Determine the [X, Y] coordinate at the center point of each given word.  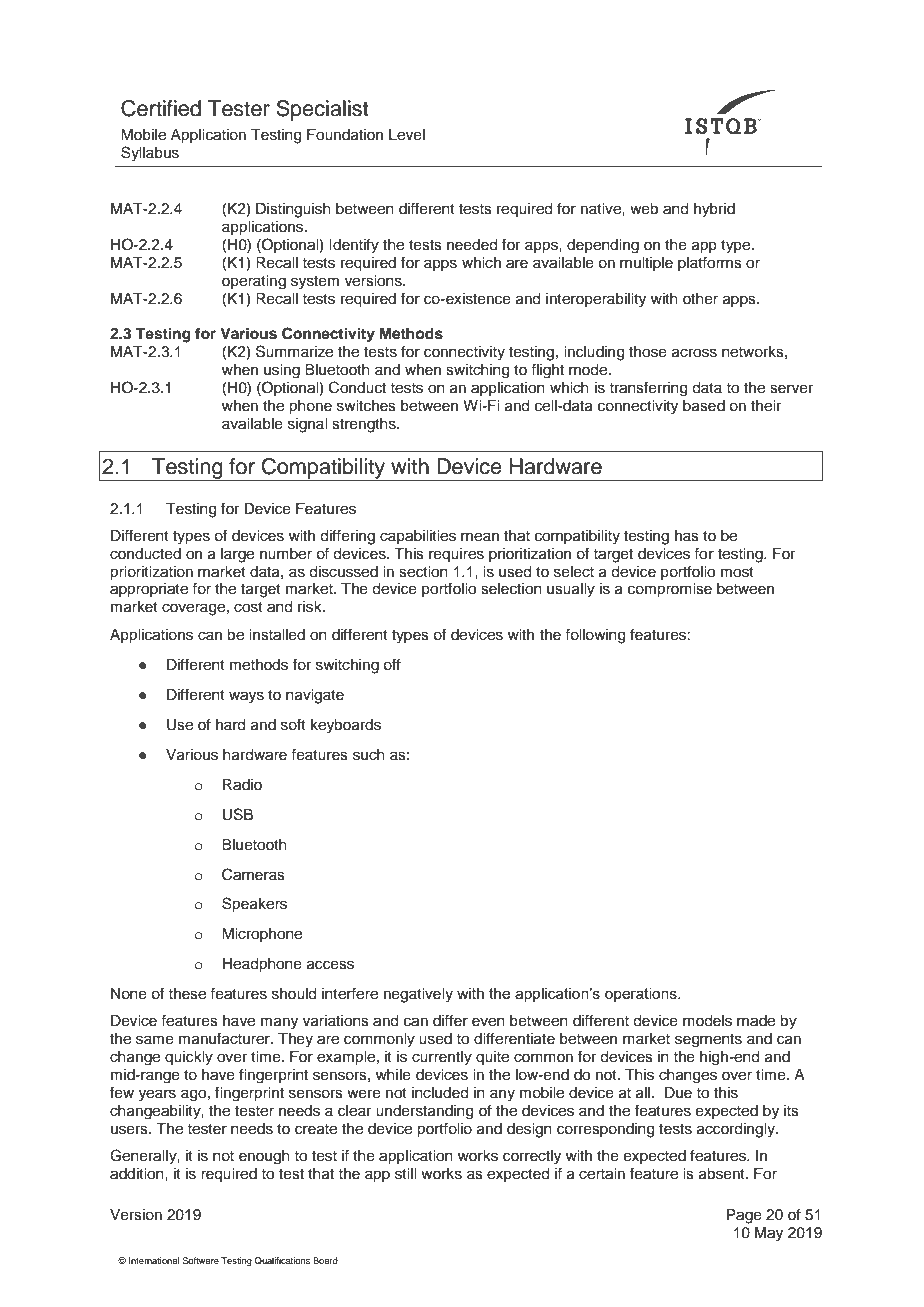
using [282, 371]
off [392, 664]
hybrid [714, 210]
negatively [418, 995]
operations [642, 995]
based [704, 406]
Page [744, 1216]
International [154, 1260]
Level [407, 135]
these [187, 994]
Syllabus [150, 154]
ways [246, 697]
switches [366, 406]
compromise [670, 590]
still [405, 1174]
